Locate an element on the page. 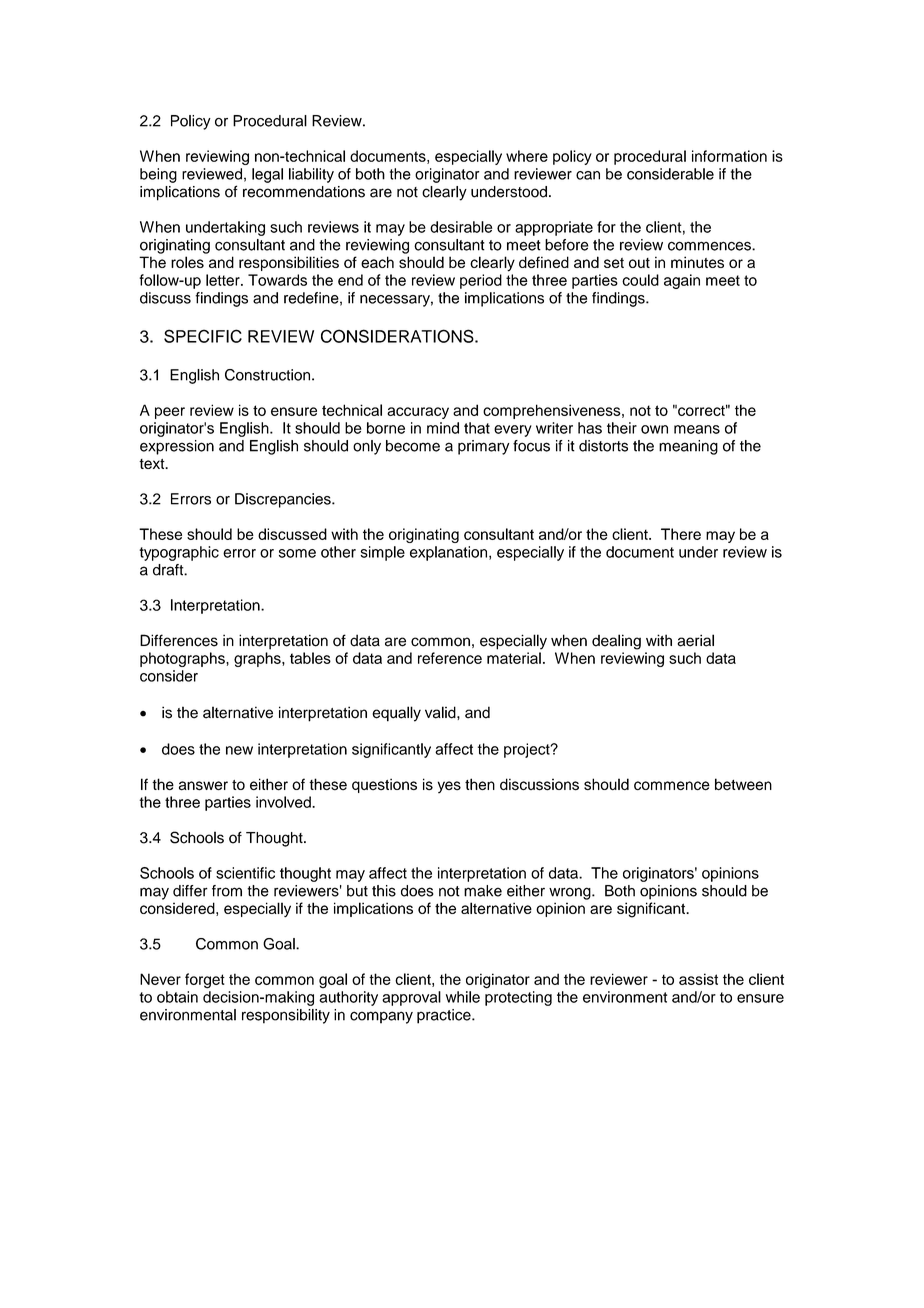  between is located at coordinates (743, 784).
